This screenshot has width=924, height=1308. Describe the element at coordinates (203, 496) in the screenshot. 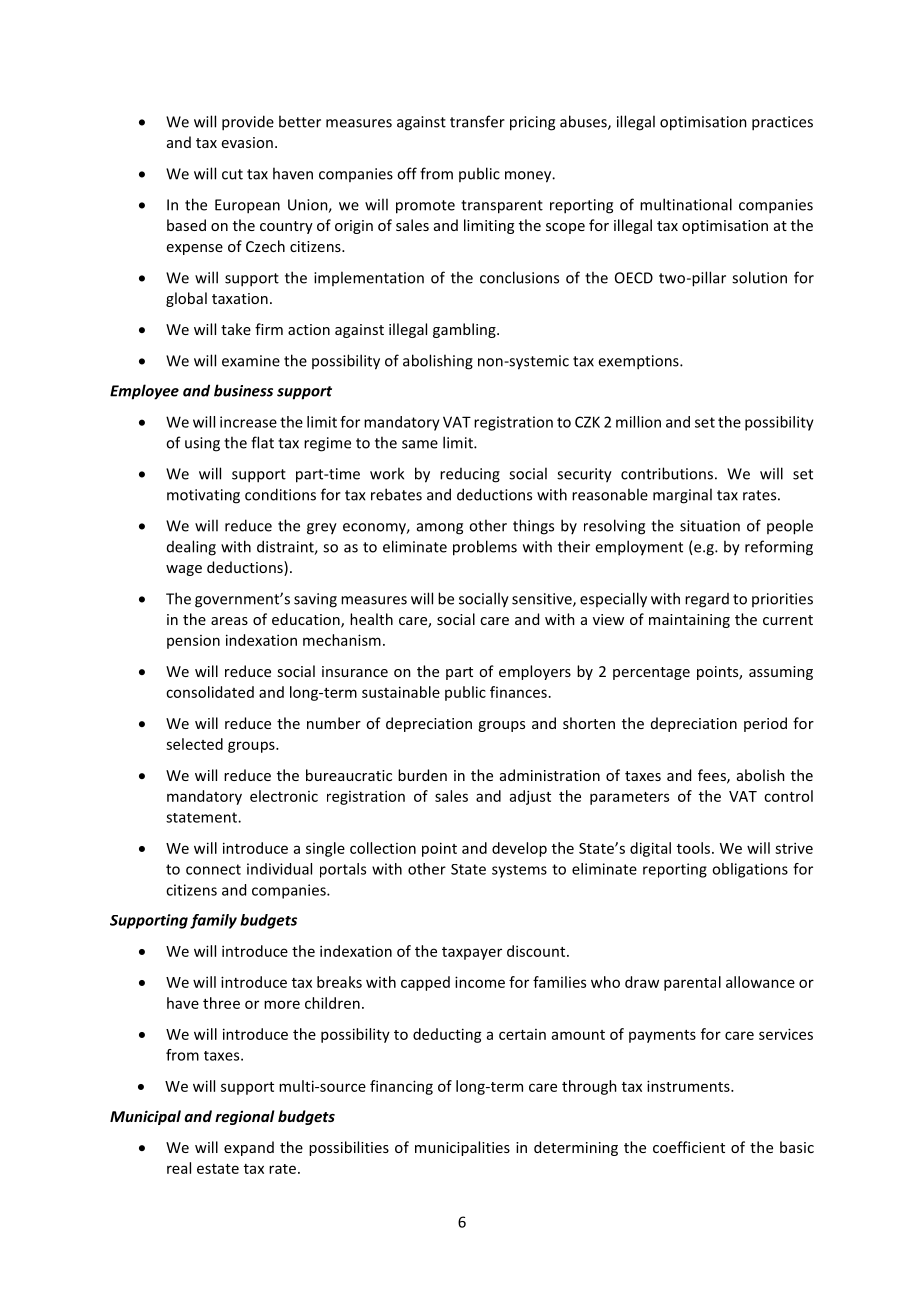

I see `motivating` at that location.
